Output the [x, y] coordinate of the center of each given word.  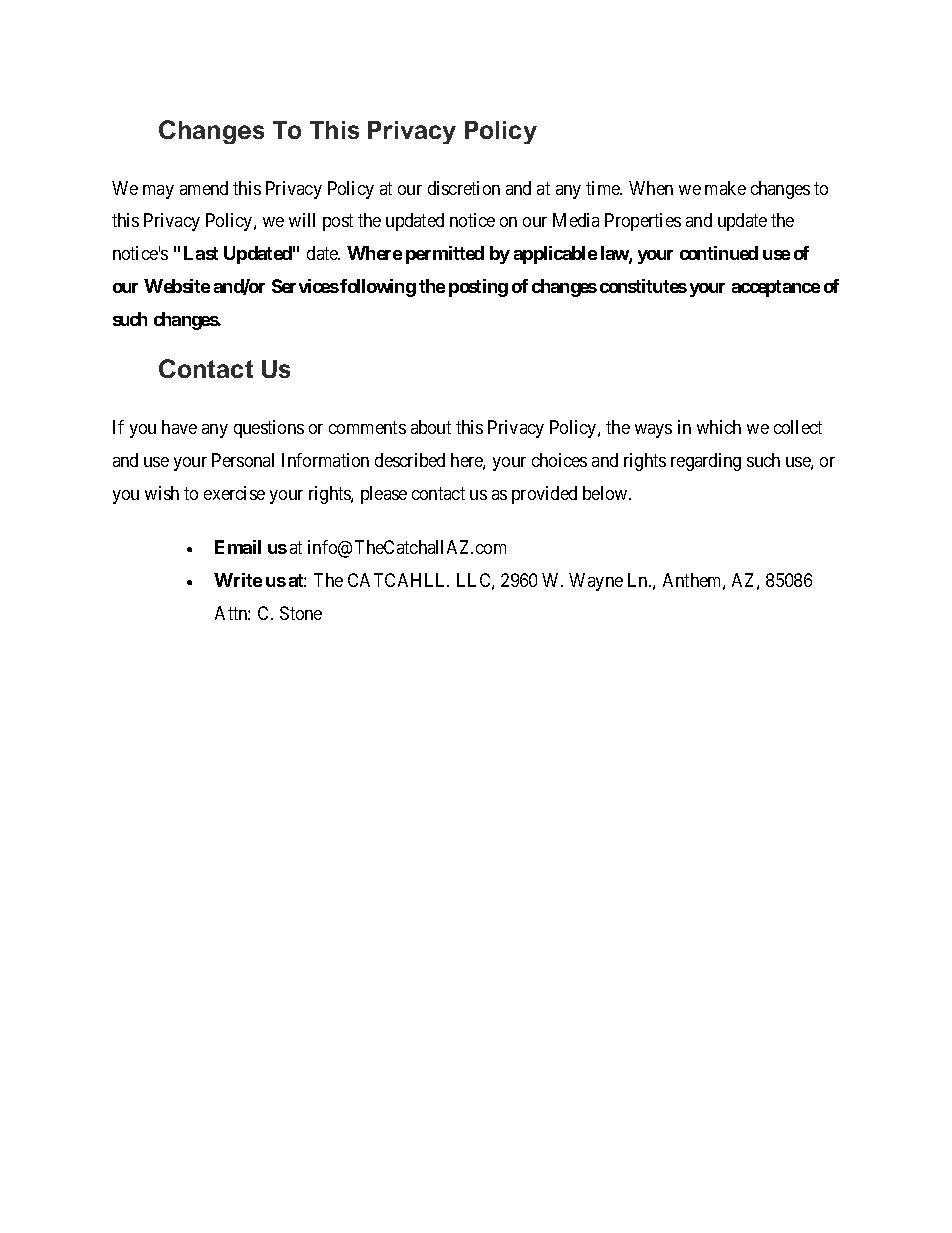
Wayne [596, 582]
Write [238, 580]
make [725, 188]
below [606, 493]
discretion [464, 188]
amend [204, 188]
